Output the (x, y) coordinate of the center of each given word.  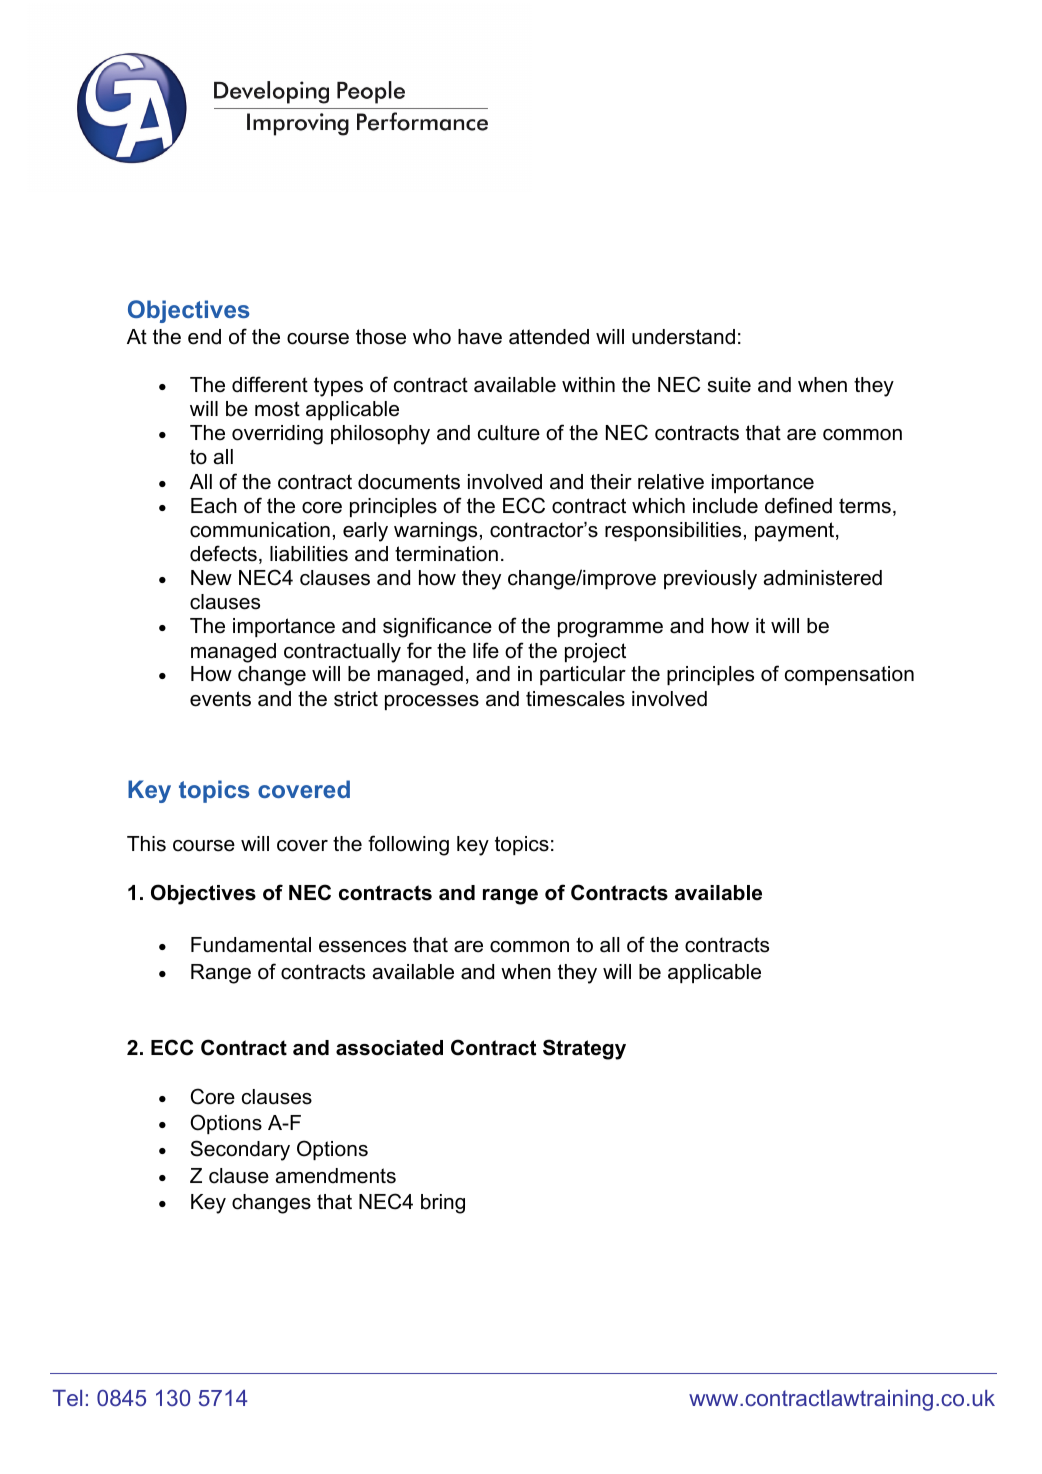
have (480, 337)
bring (443, 1204)
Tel (67, 1398)
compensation (849, 675)
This (146, 844)
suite (729, 385)
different (270, 384)
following (408, 845)
